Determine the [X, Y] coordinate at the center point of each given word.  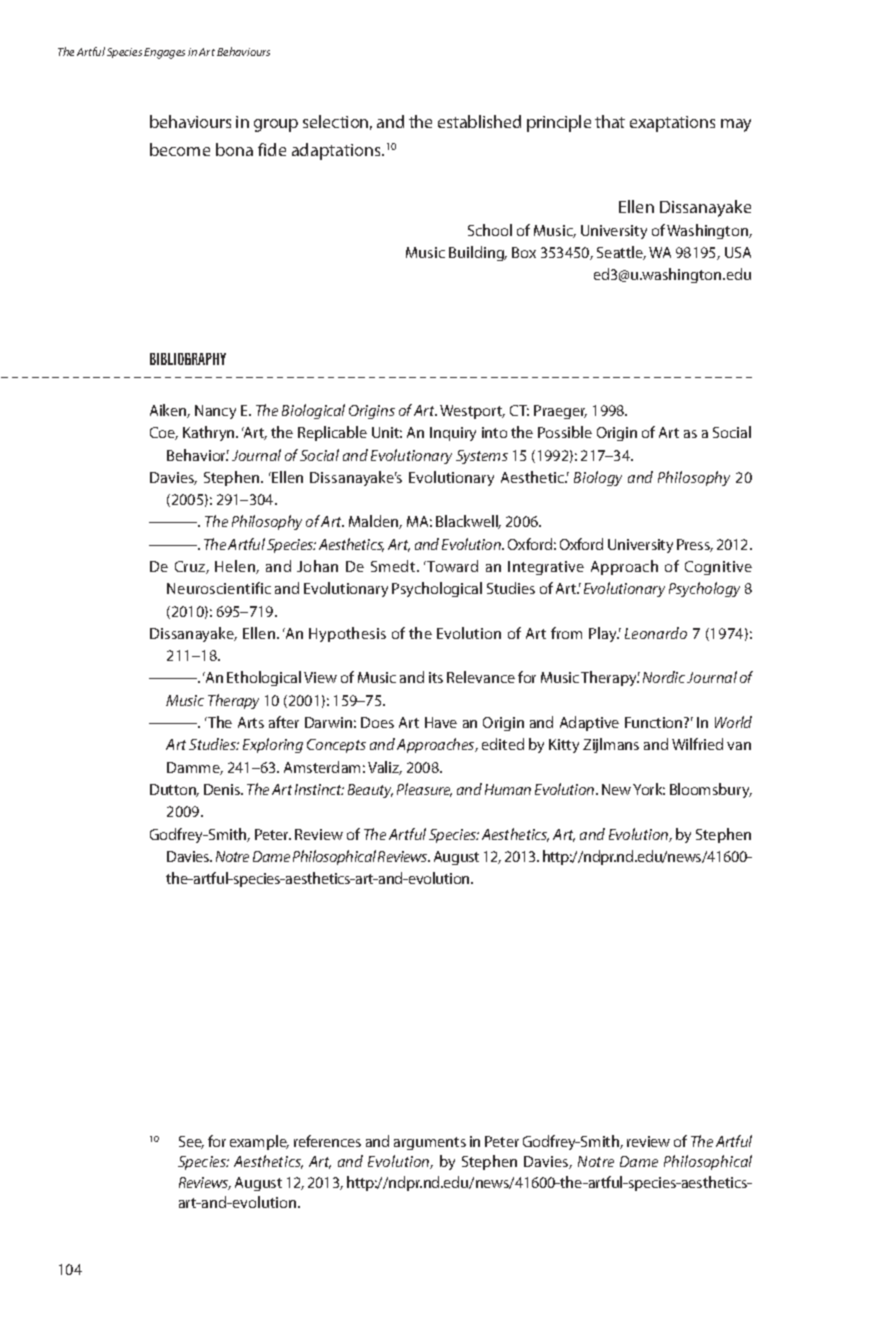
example [259, 1142]
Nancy [215, 412]
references [327, 1141]
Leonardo [656, 633]
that [610, 121]
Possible [565, 432]
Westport [472, 412]
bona [234, 149]
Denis [223, 789]
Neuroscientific [219, 588]
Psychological [437, 589]
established [479, 121]
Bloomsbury [711, 790]
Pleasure [424, 790]
